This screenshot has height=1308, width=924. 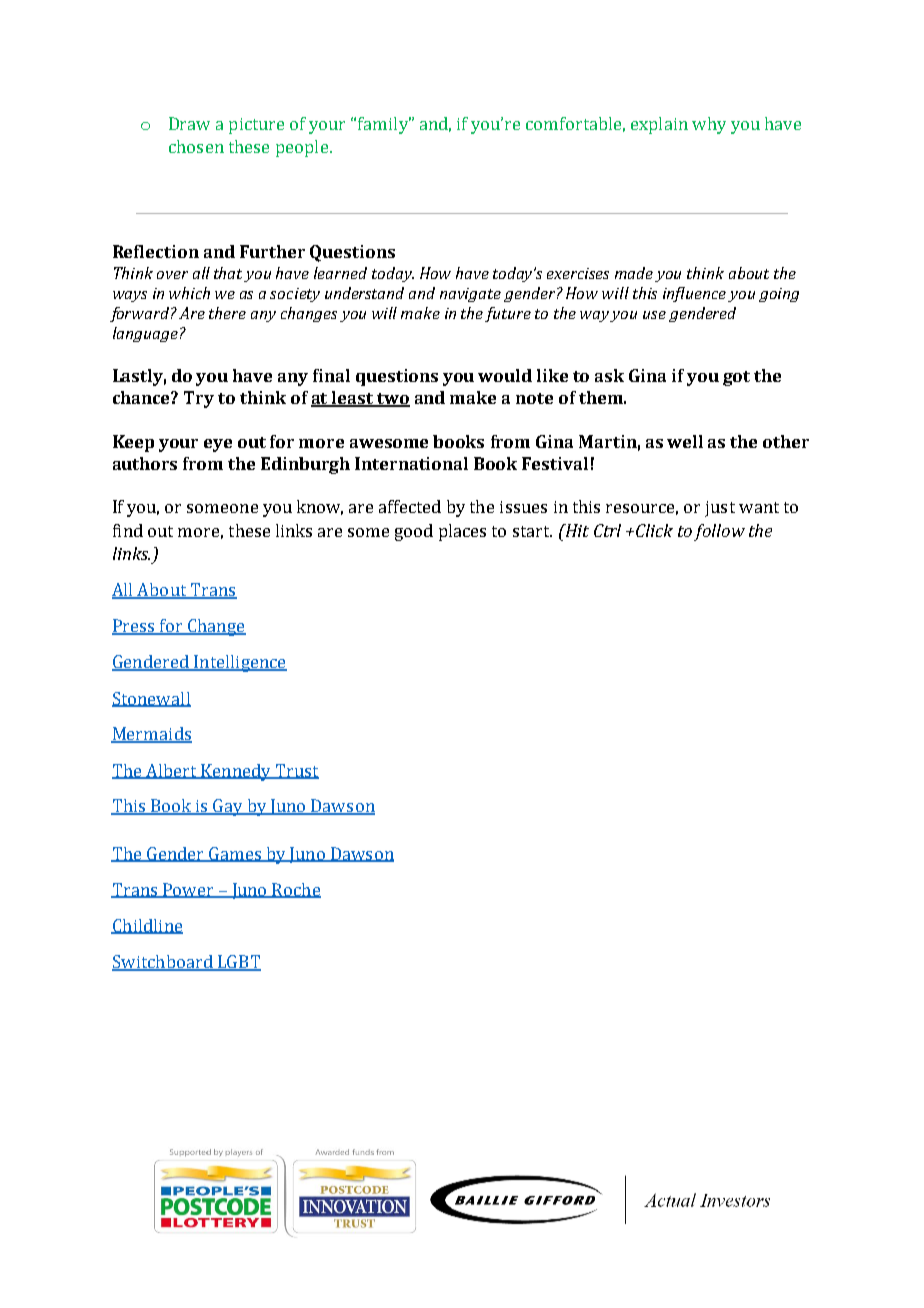 What do you see at coordinates (709, 125) in the screenshot?
I see `why` at bounding box center [709, 125].
